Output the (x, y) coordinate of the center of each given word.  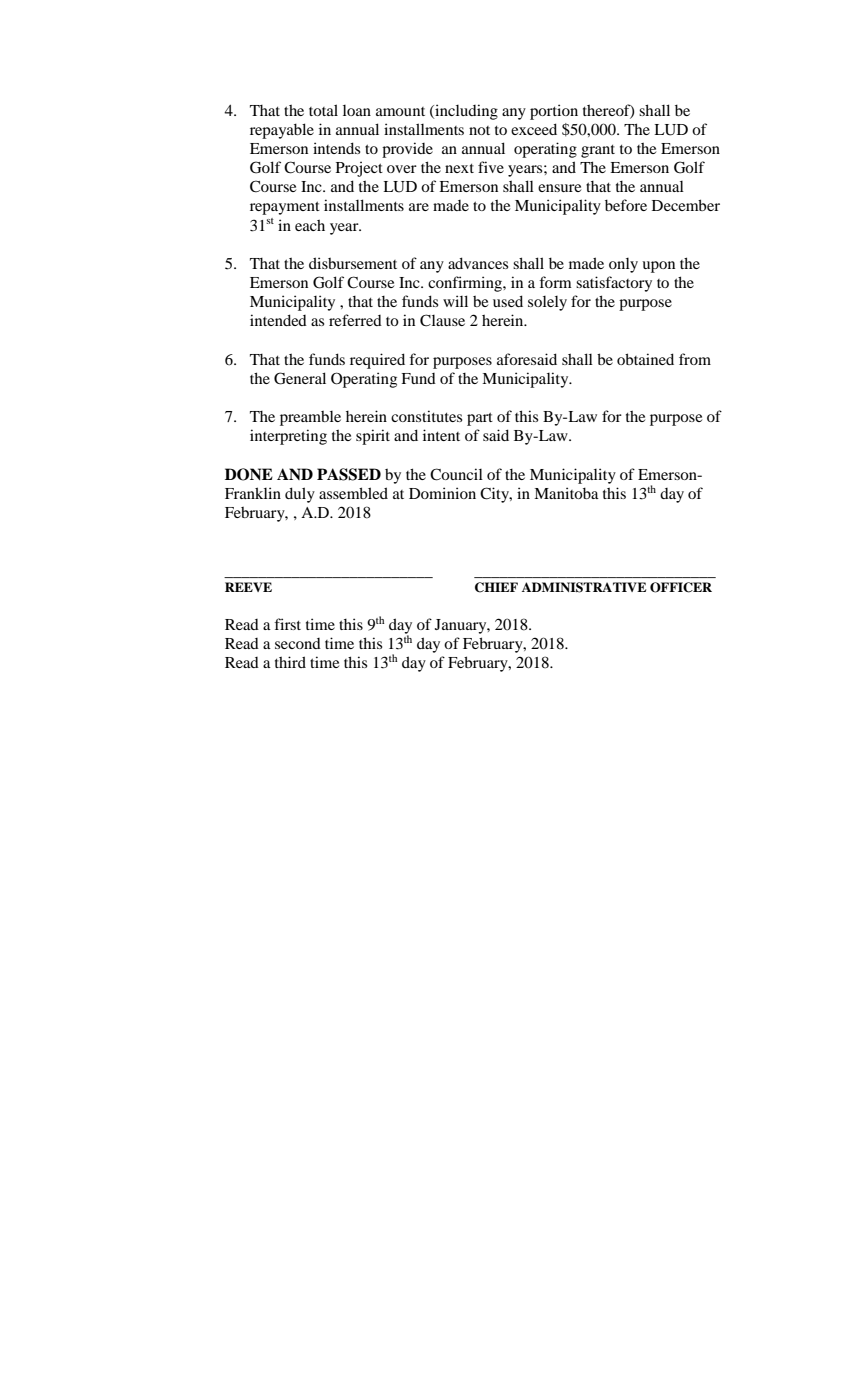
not (479, 130)
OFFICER (681, 587)
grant (598, 151)
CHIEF (496, 587)
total (323, 110)
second (298, 643)
